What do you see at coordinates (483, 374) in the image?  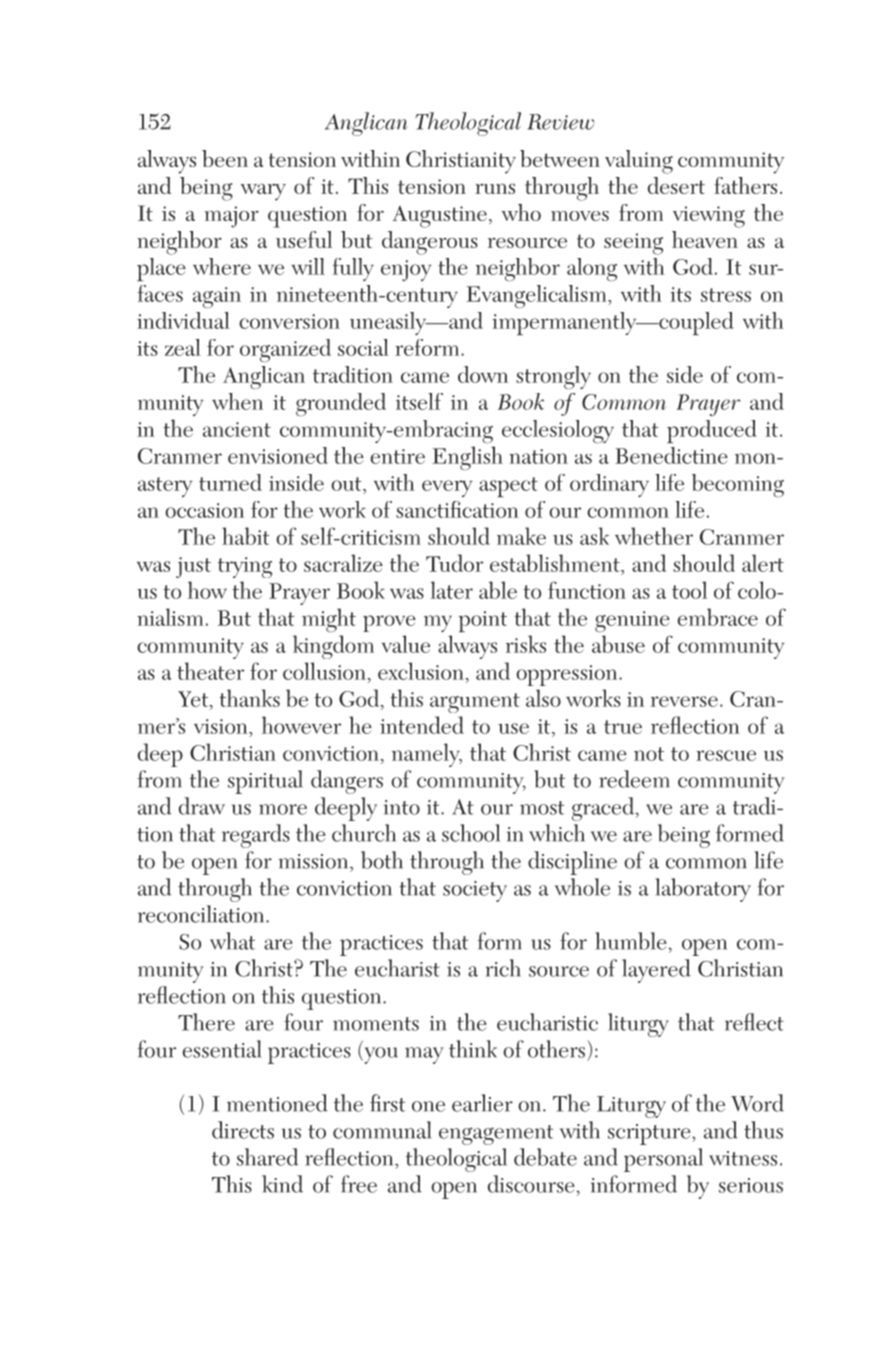 I see `down` at bounding box center [483, 374].
